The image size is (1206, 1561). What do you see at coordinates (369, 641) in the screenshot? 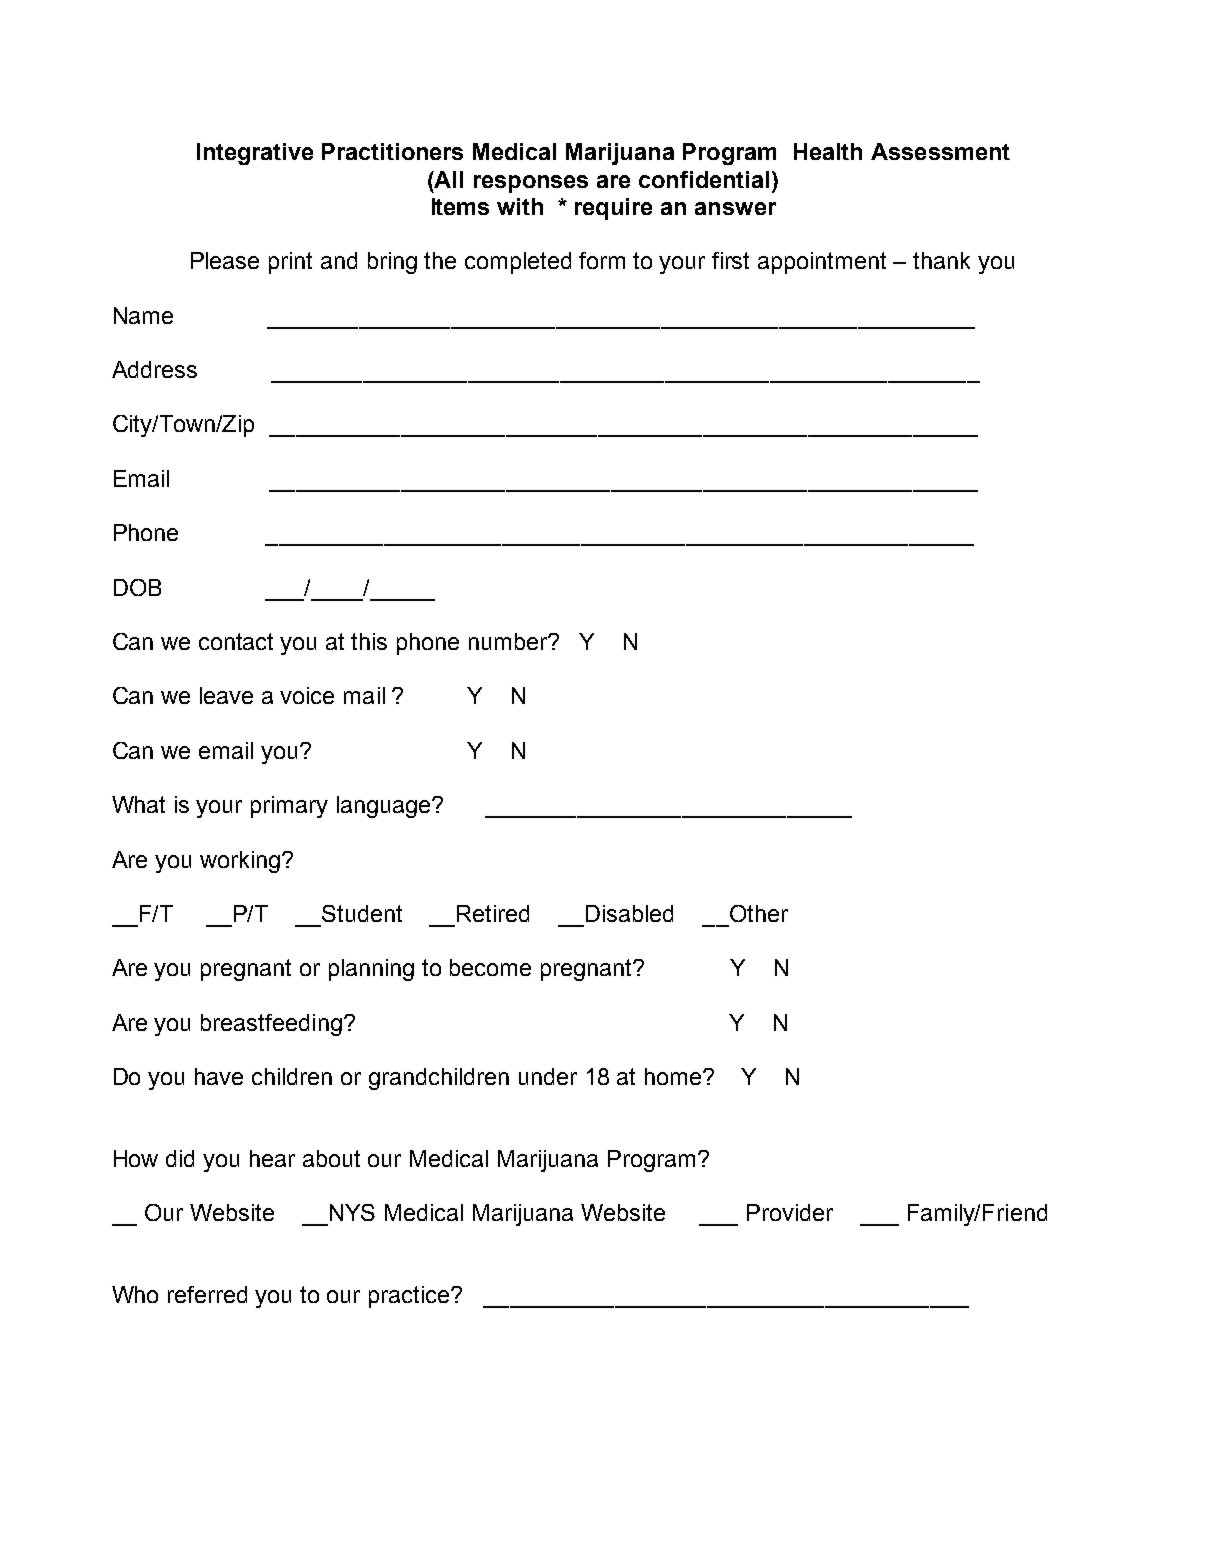
I see `this` at bounding box center [369, 641].
